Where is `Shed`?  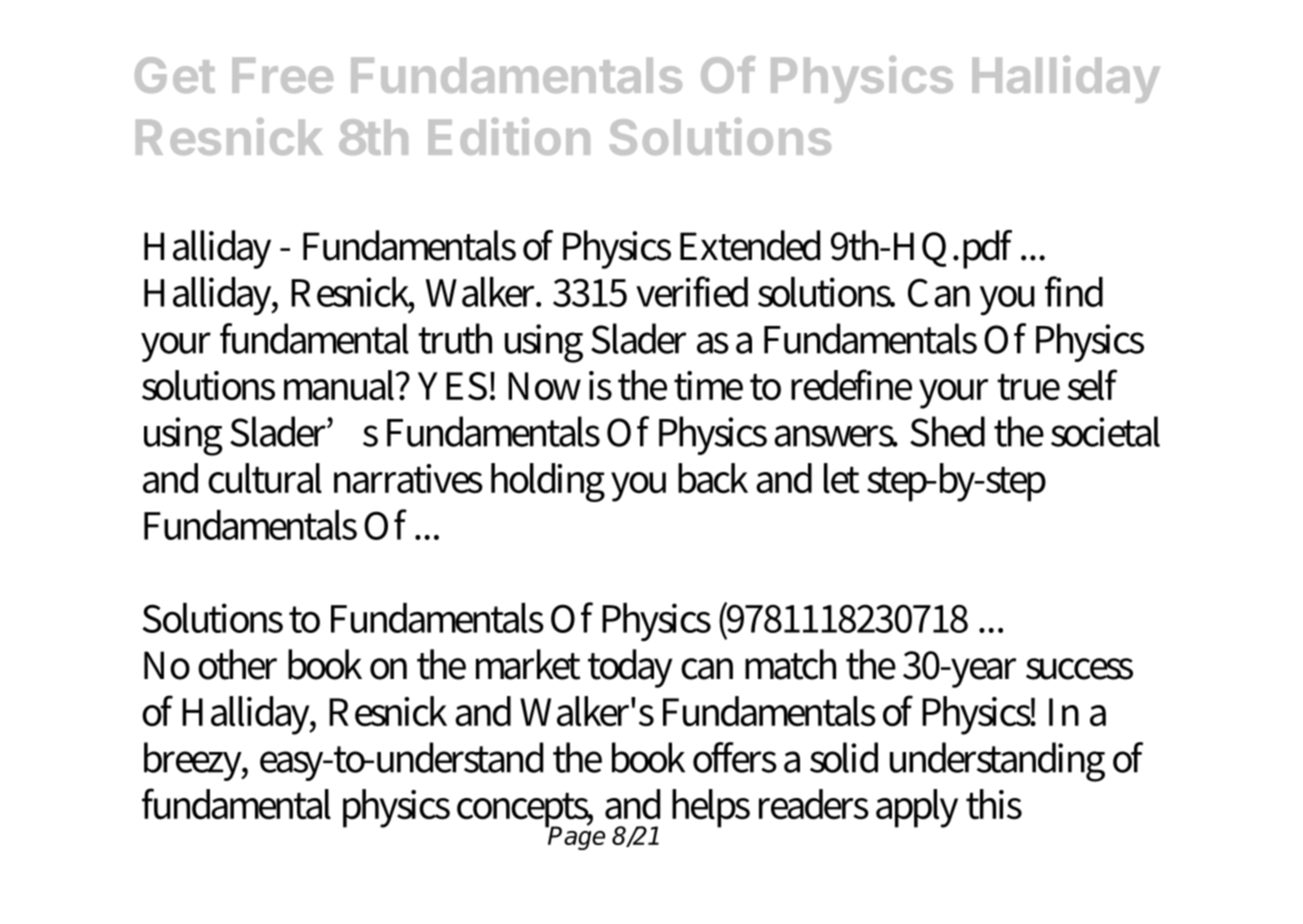
Shed is located at coordinates (947, 431).
